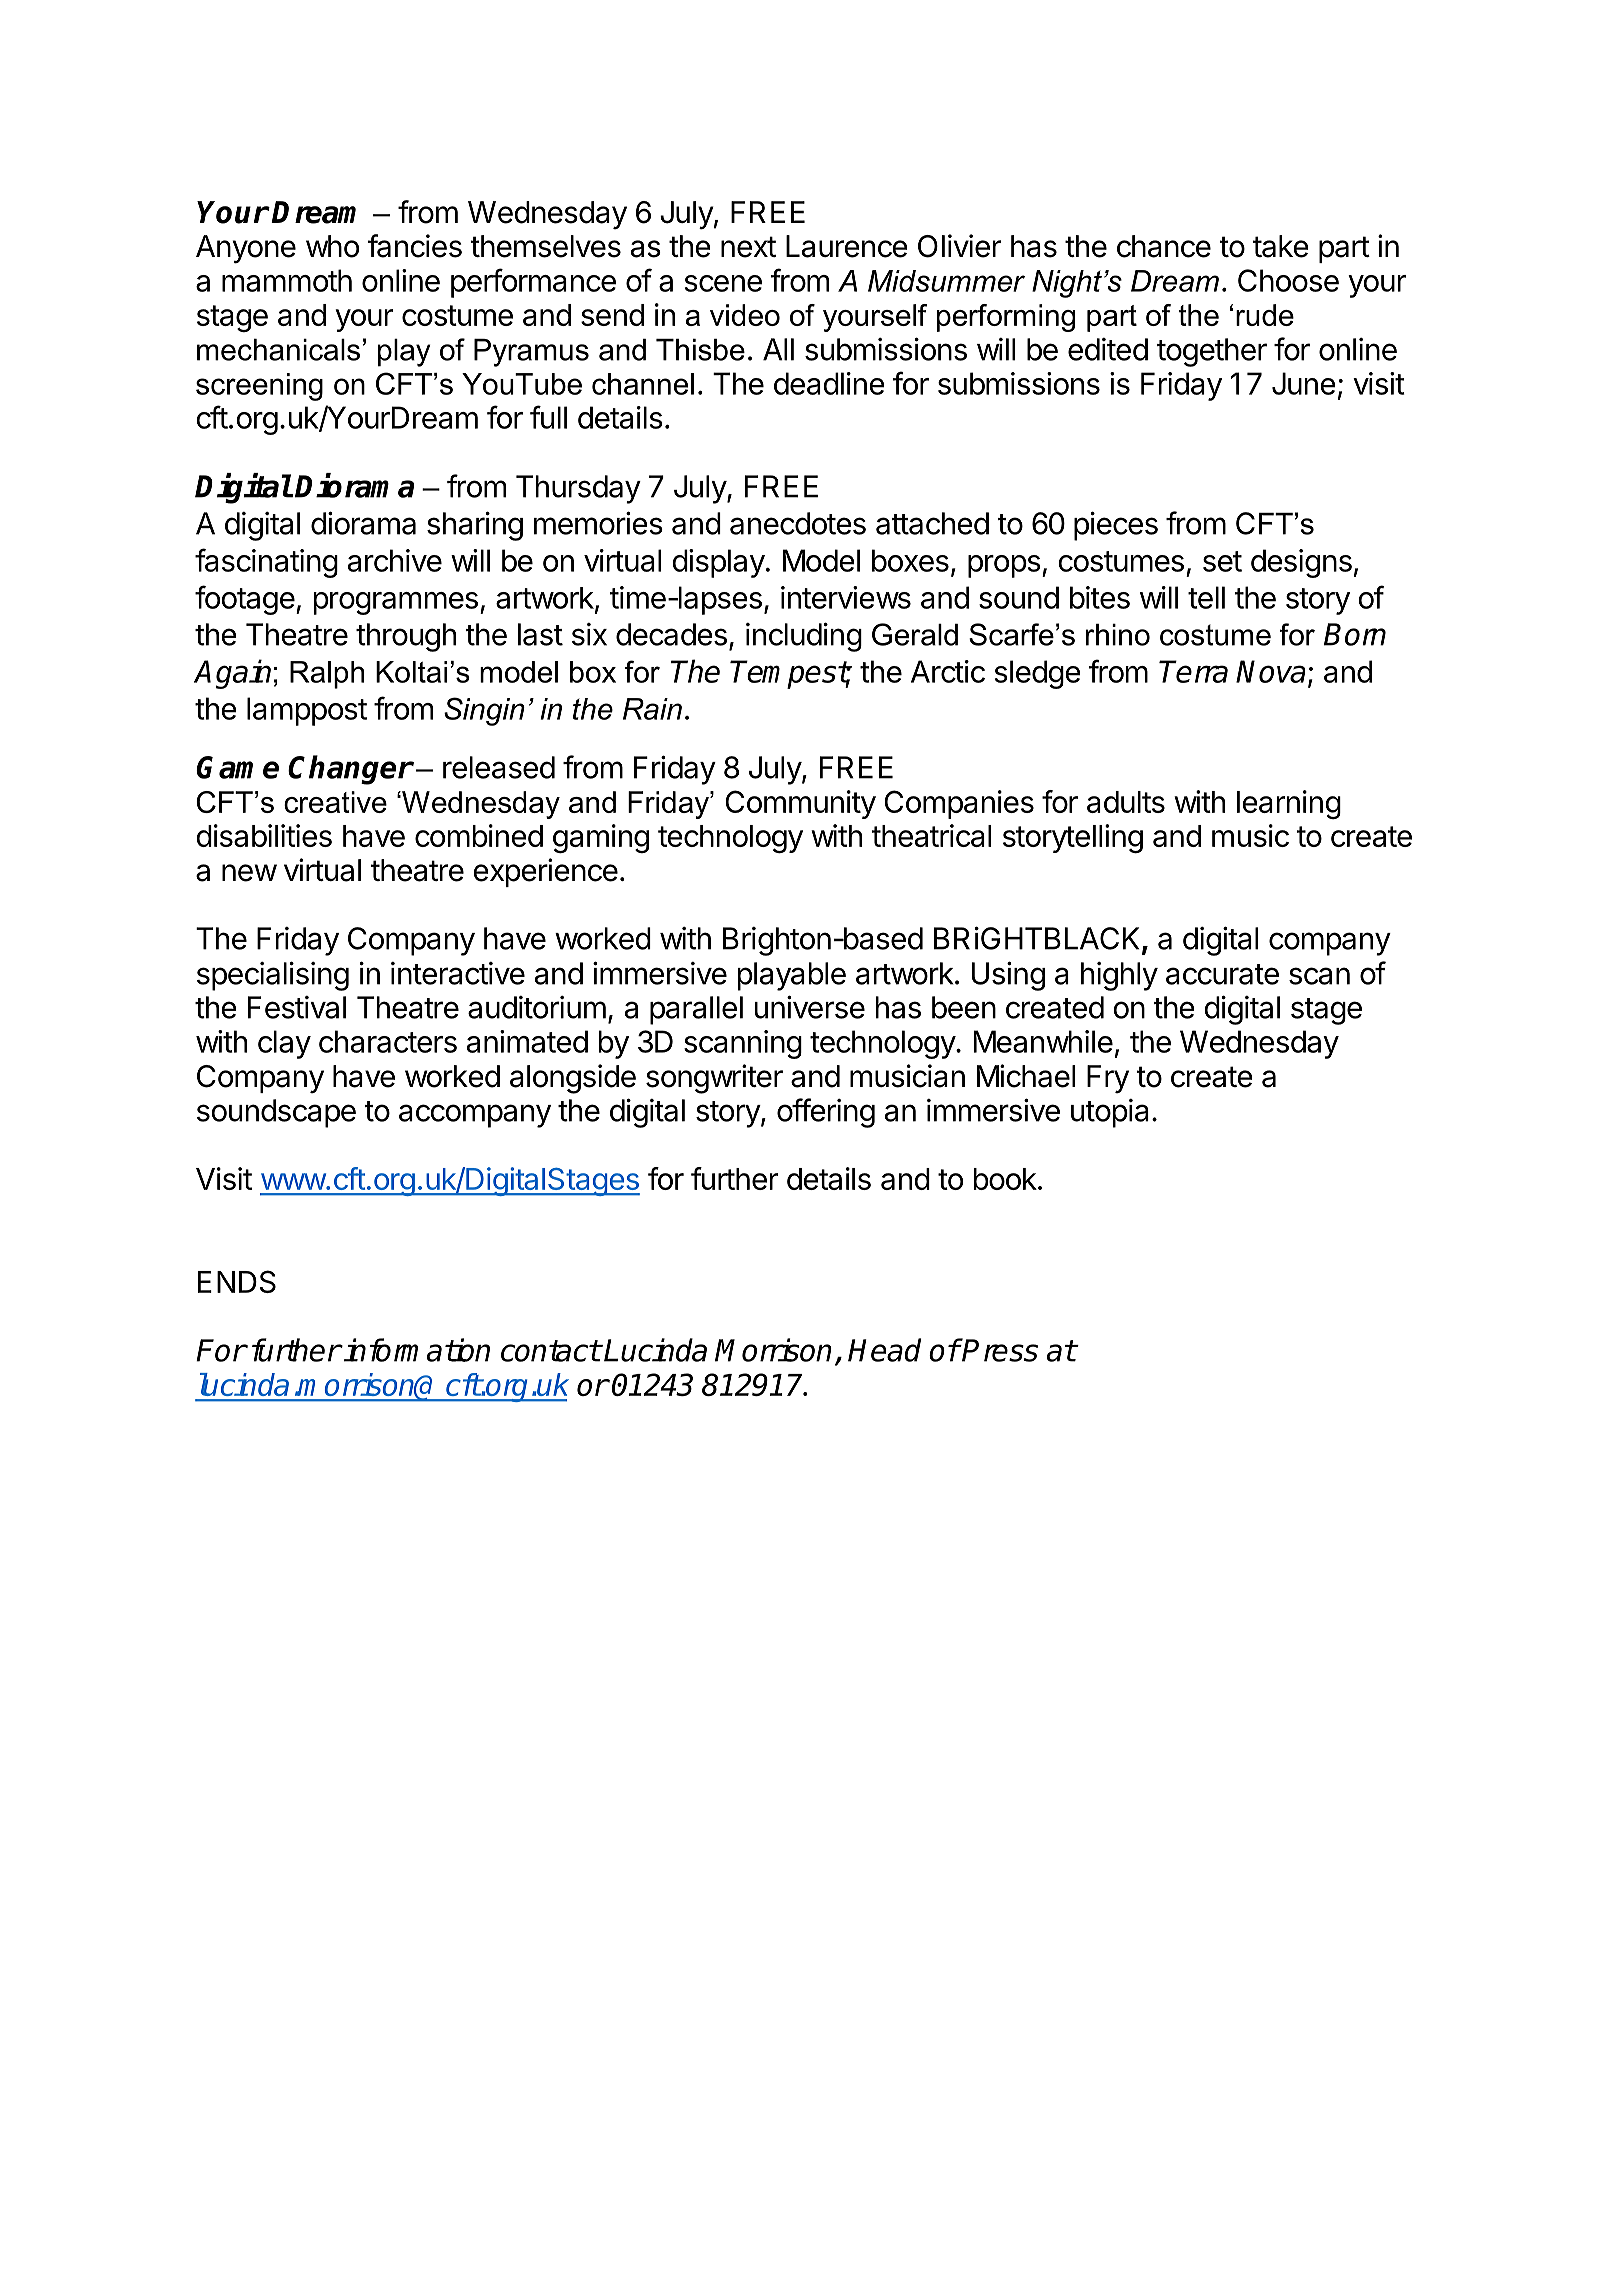 This image has width=1614, height=2283. I want to click on who, so click(332, 246).
